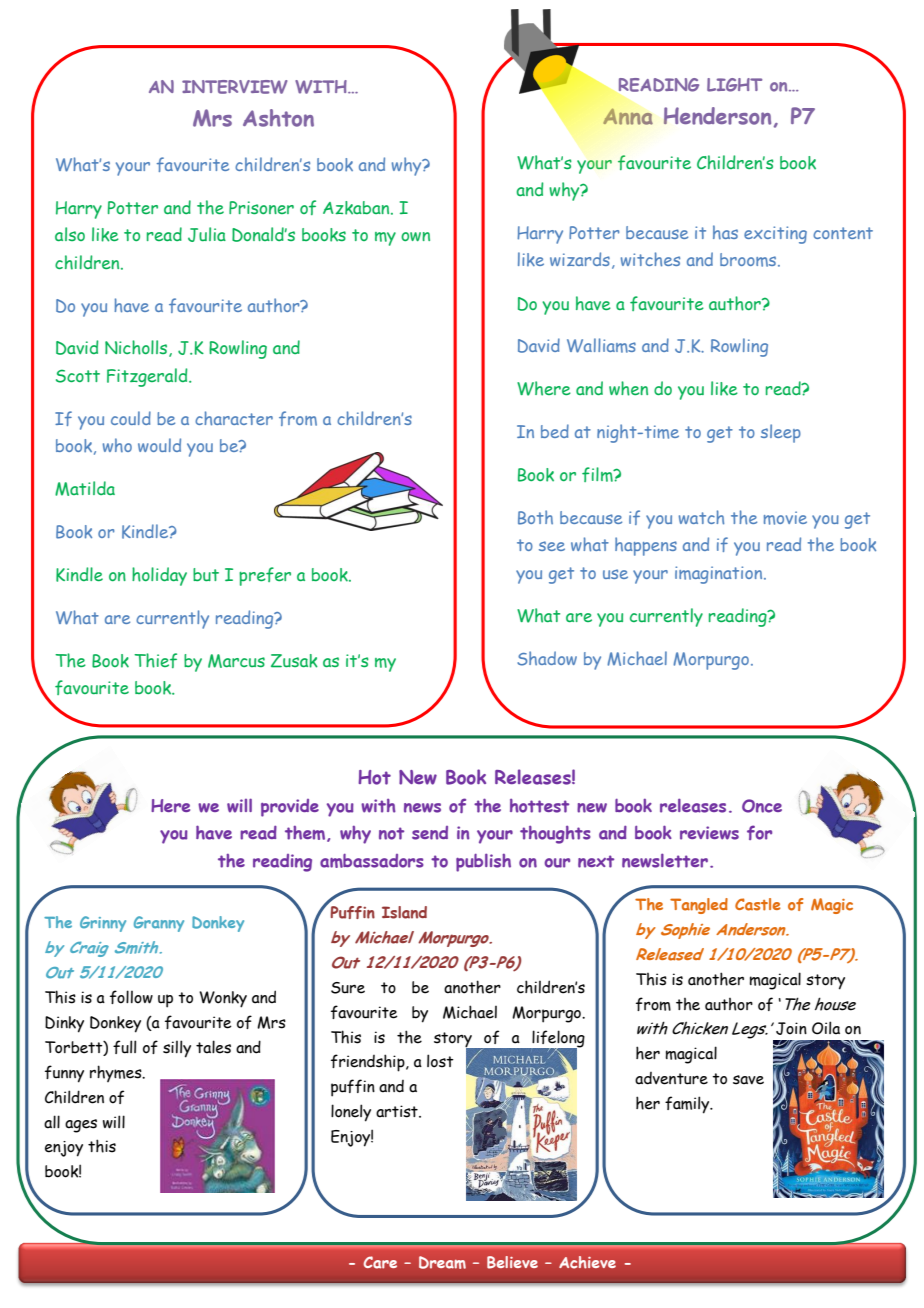 The height and width of the page is (1308, 924). What do you see at coordinates (555, 431) in the page?
I see `bed` at bounding box center [555, 431].
